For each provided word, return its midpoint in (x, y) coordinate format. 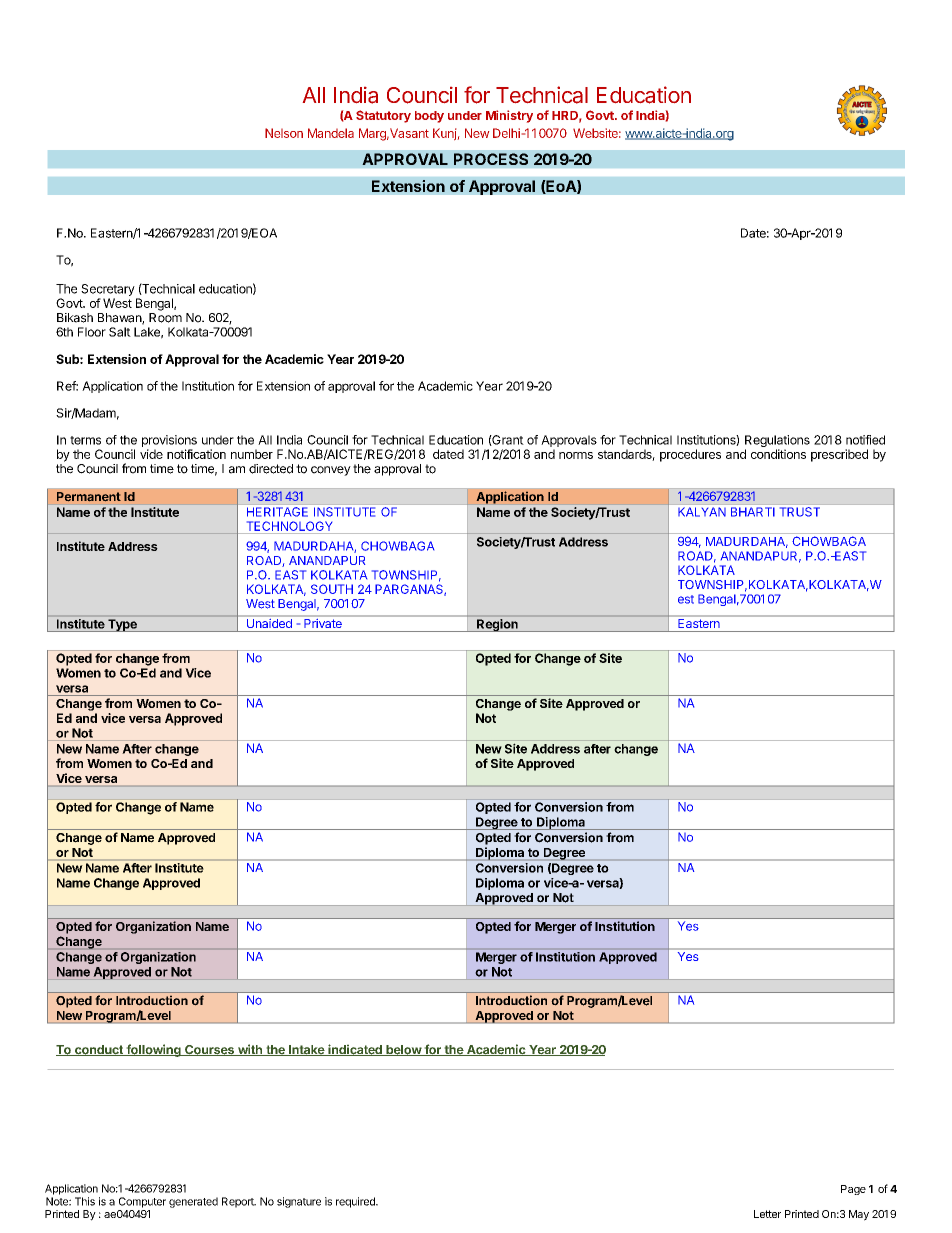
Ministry (509, 116)
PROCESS (491, 159)
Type (122, 625)
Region (497, 625)
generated (193, 1202)
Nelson (284, 133)
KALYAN (702, 512)
